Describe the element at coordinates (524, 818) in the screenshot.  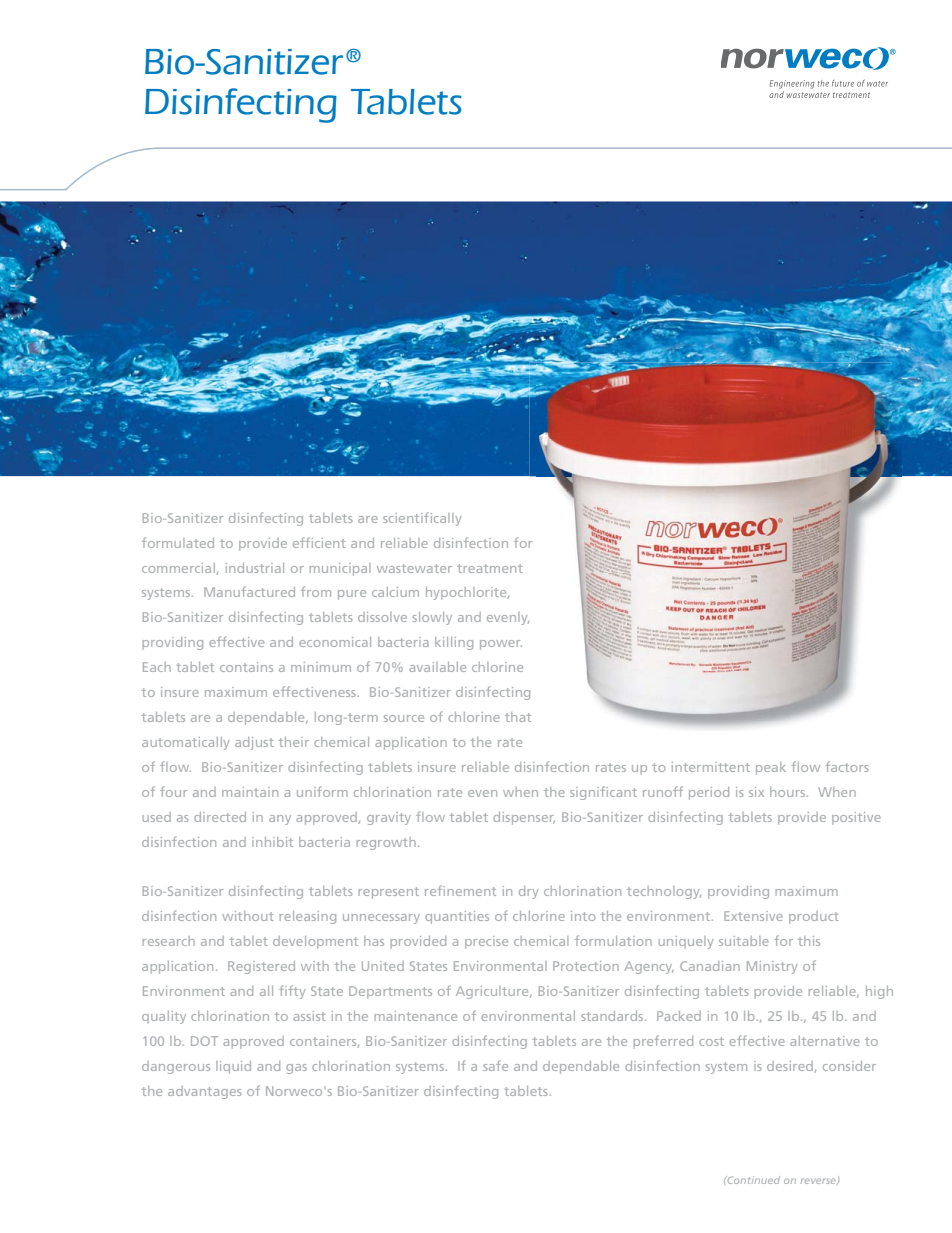
I see `dispenser` at that location.
